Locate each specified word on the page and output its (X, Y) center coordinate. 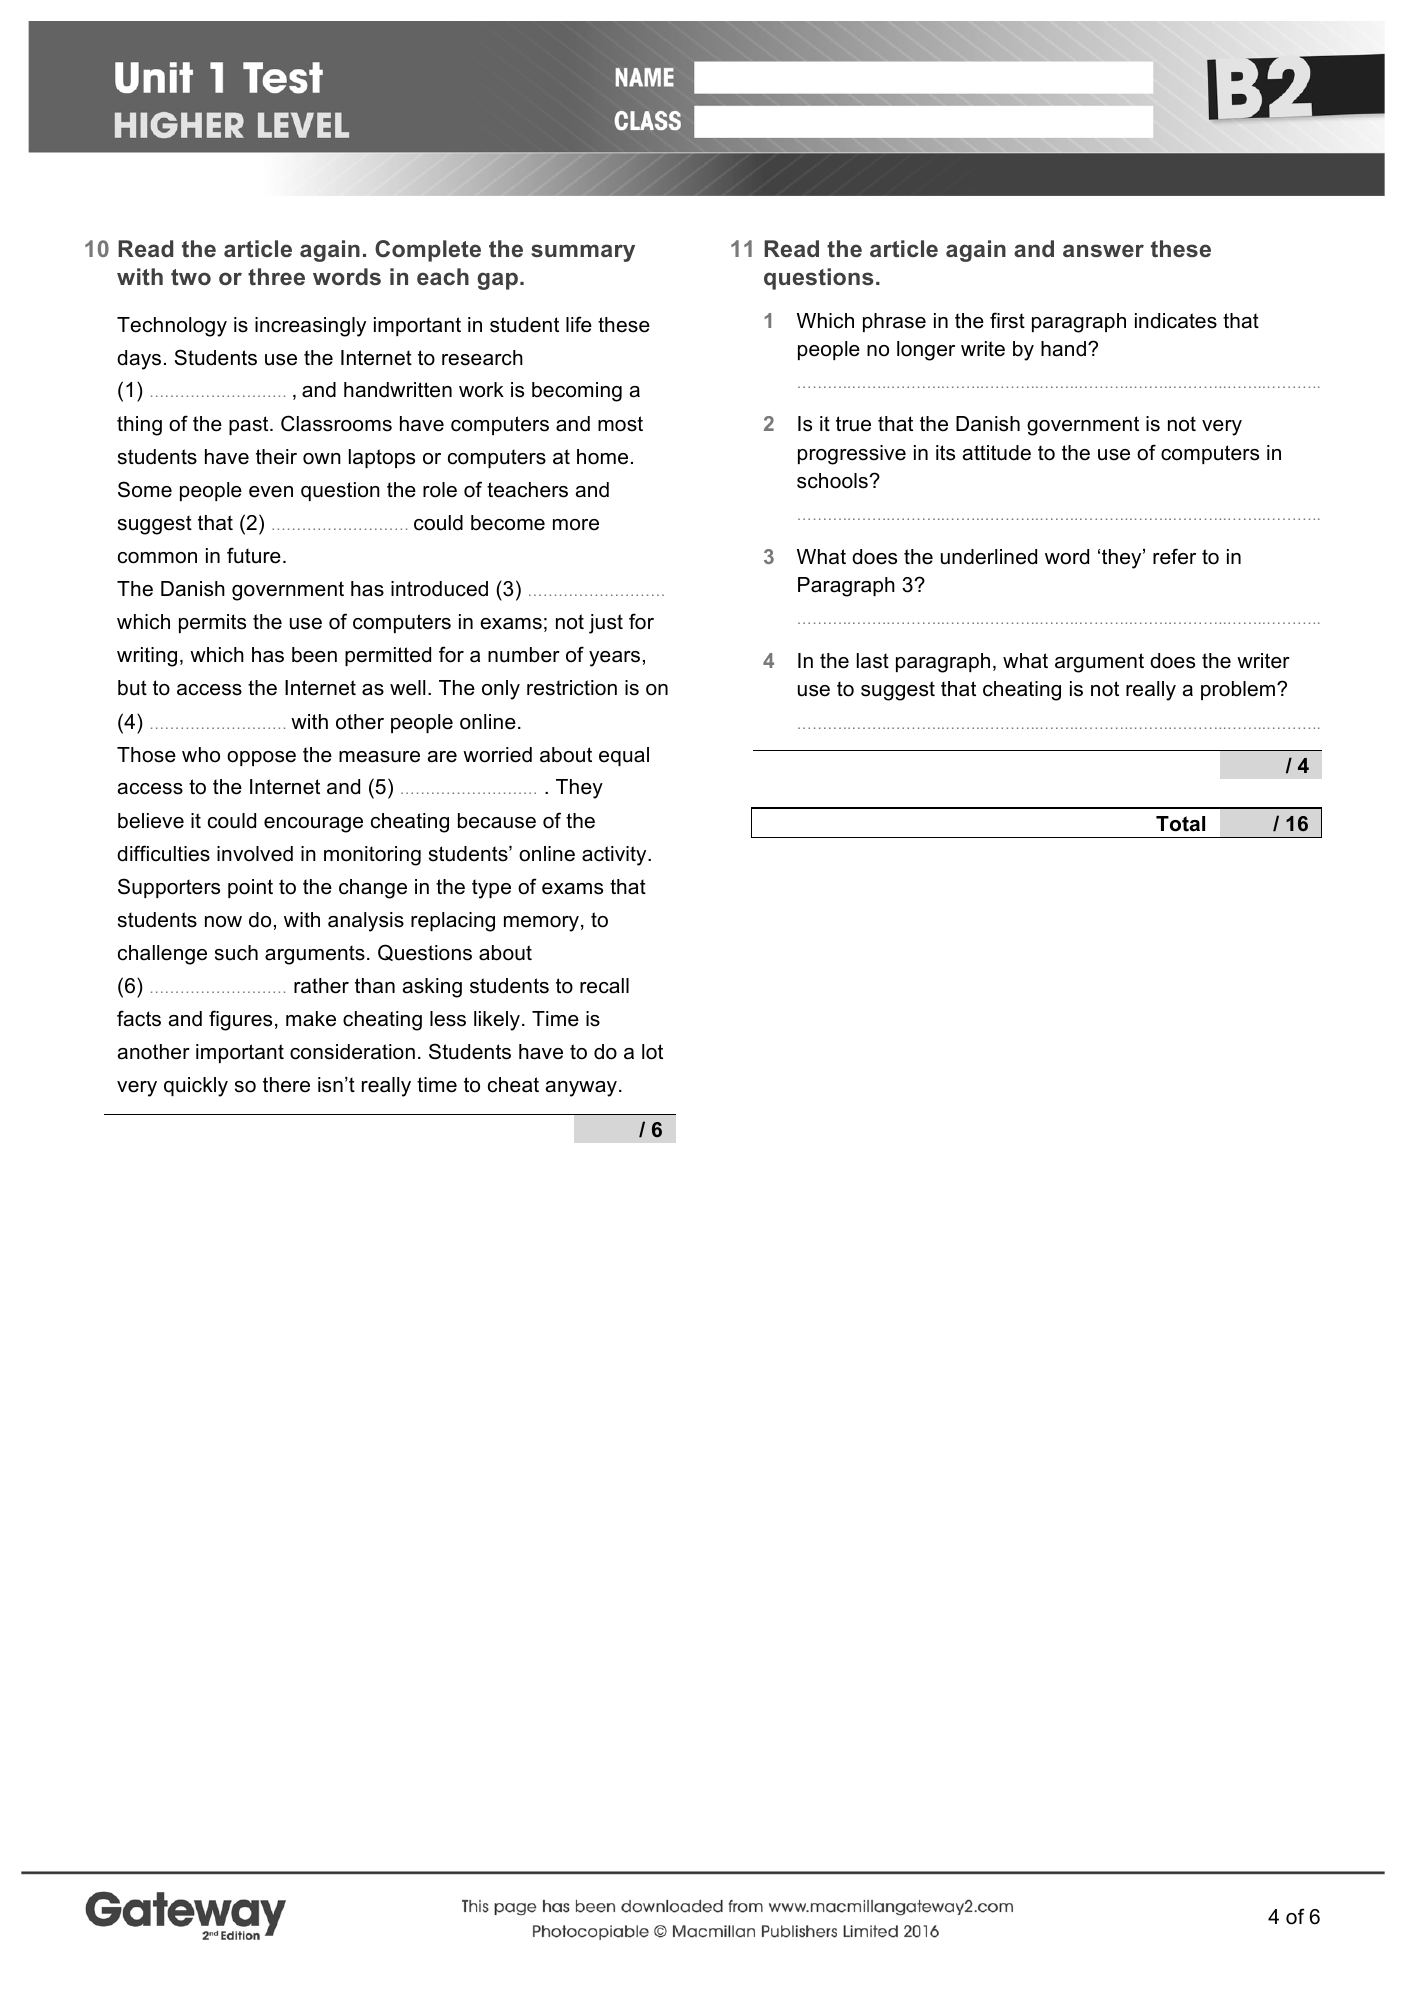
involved (255, 854)
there (286, 1085)
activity (615, 856)
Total (1180, 824)
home (602, 457)
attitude (997, 453)
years (614, 659)
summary (583, 253)
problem (1239, 690)
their (276, 457)
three (276, 276)
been (314, 655)
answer (1103, 250)
